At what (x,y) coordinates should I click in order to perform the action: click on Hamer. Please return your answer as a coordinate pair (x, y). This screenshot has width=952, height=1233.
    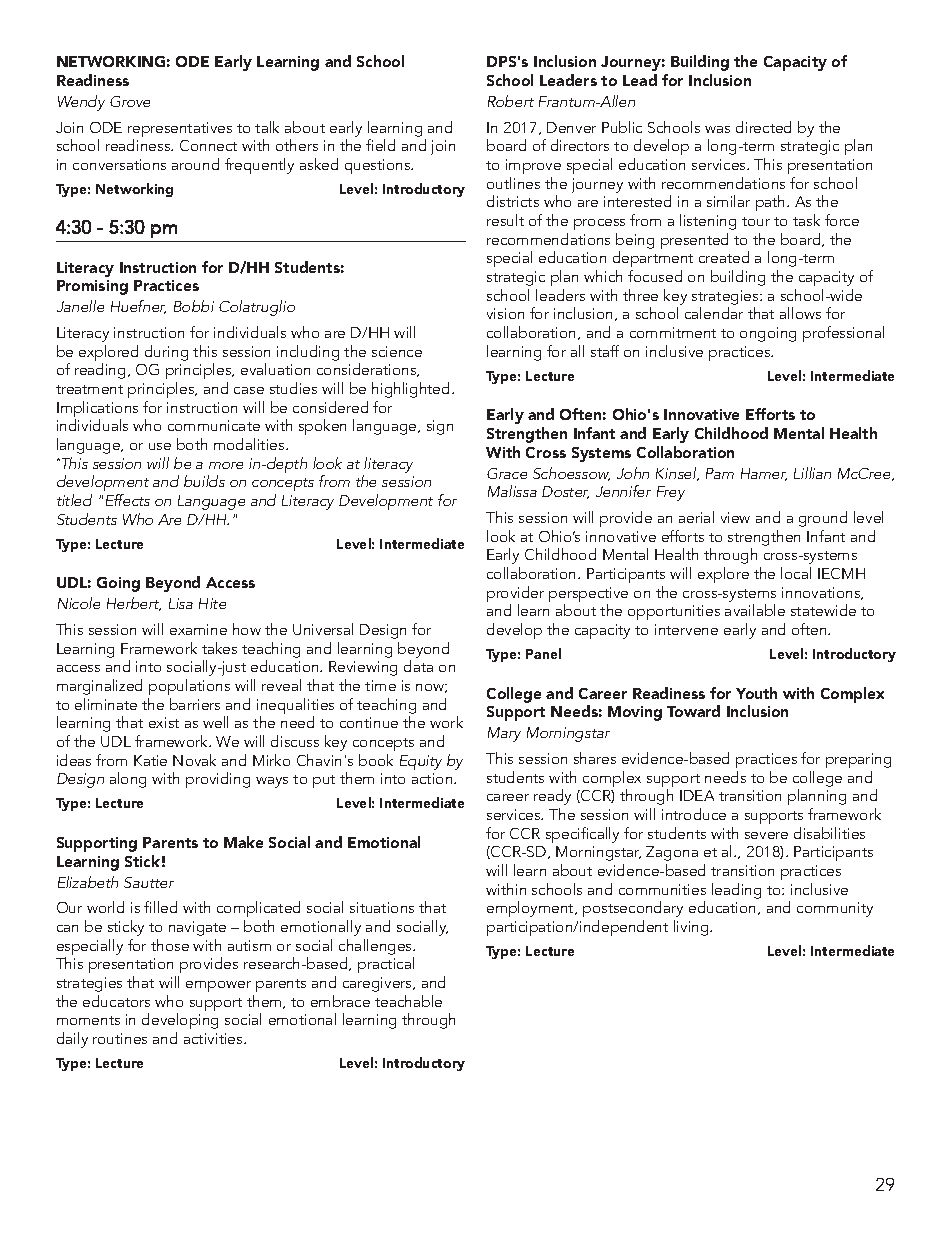
    Looking at the image, I should click on (764, 474).
